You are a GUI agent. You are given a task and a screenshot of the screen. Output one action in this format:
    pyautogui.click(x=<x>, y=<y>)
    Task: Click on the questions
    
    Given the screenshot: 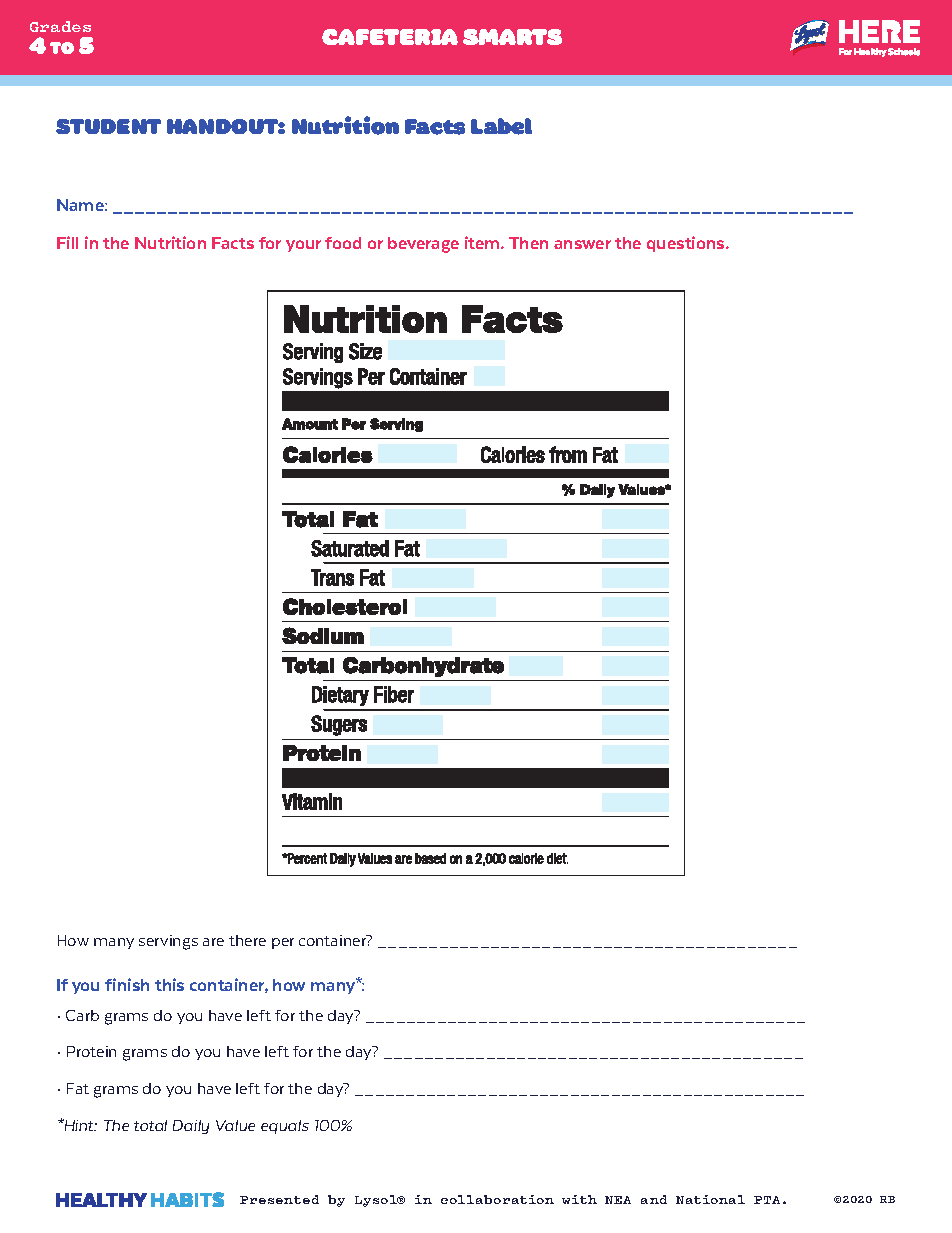 What is the action you would take?
    pyautogui.click(x=687, y=244)
